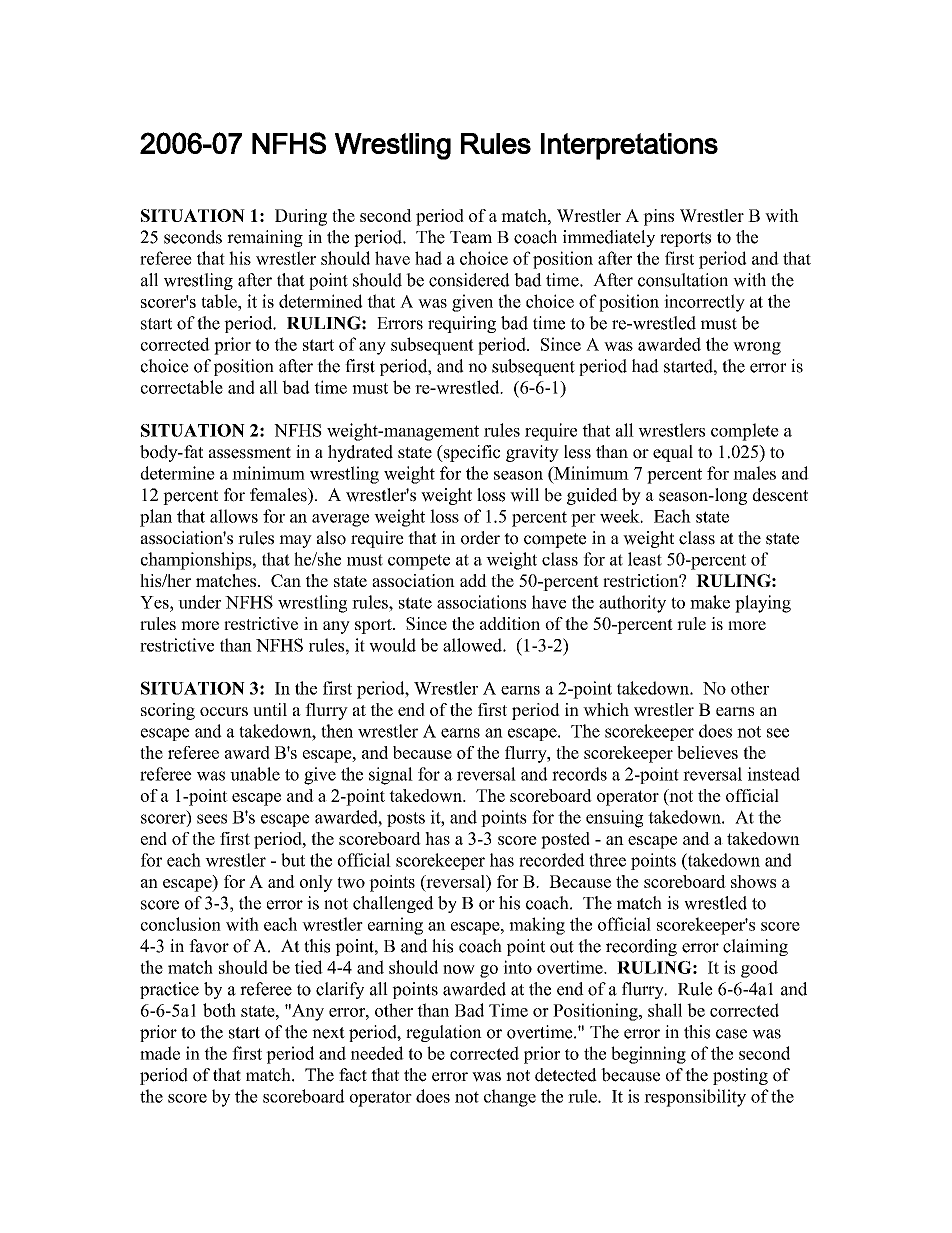  I want to click on conclusion, so click(181, 924).
